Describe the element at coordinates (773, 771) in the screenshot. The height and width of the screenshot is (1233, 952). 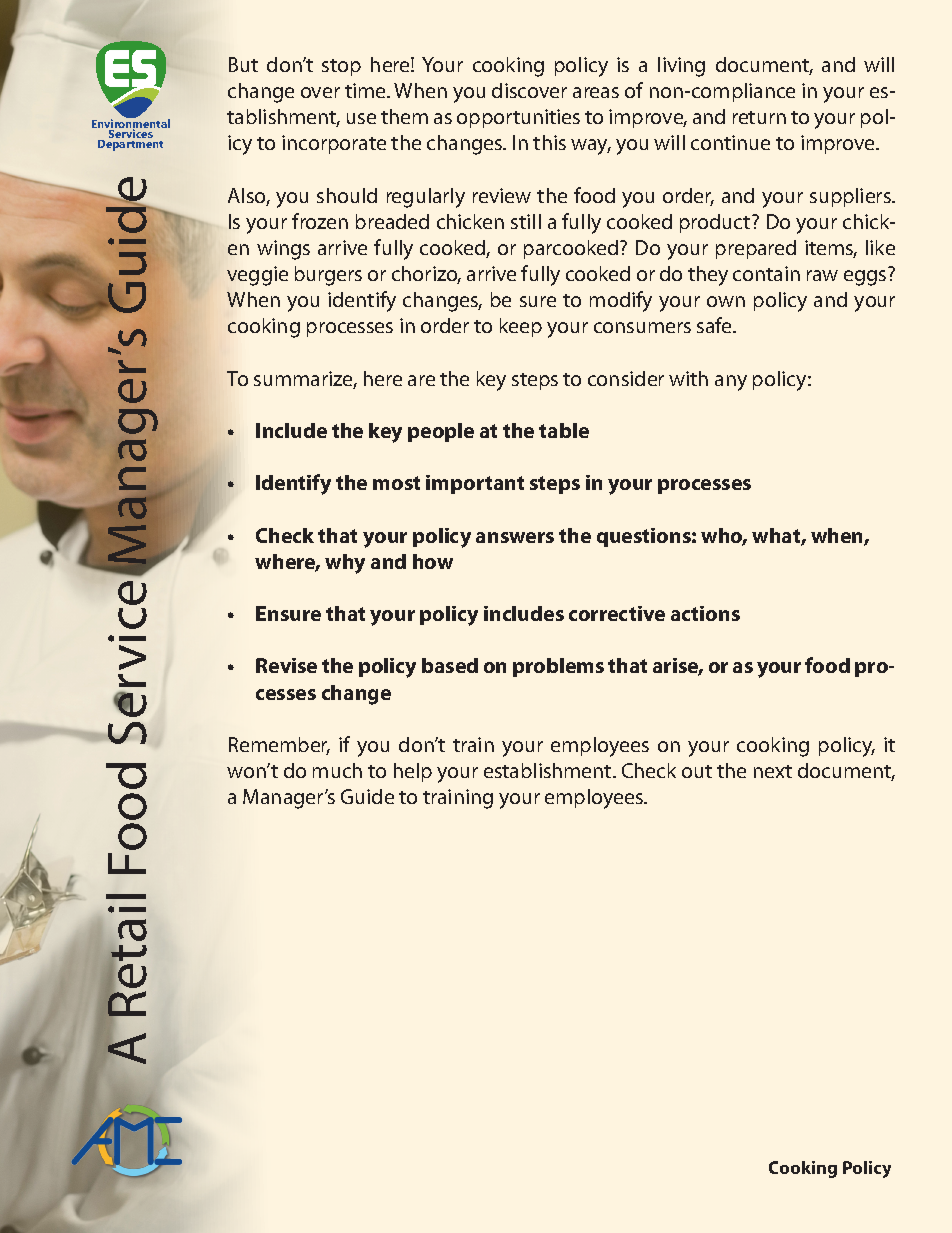
I see `next` at that location.
